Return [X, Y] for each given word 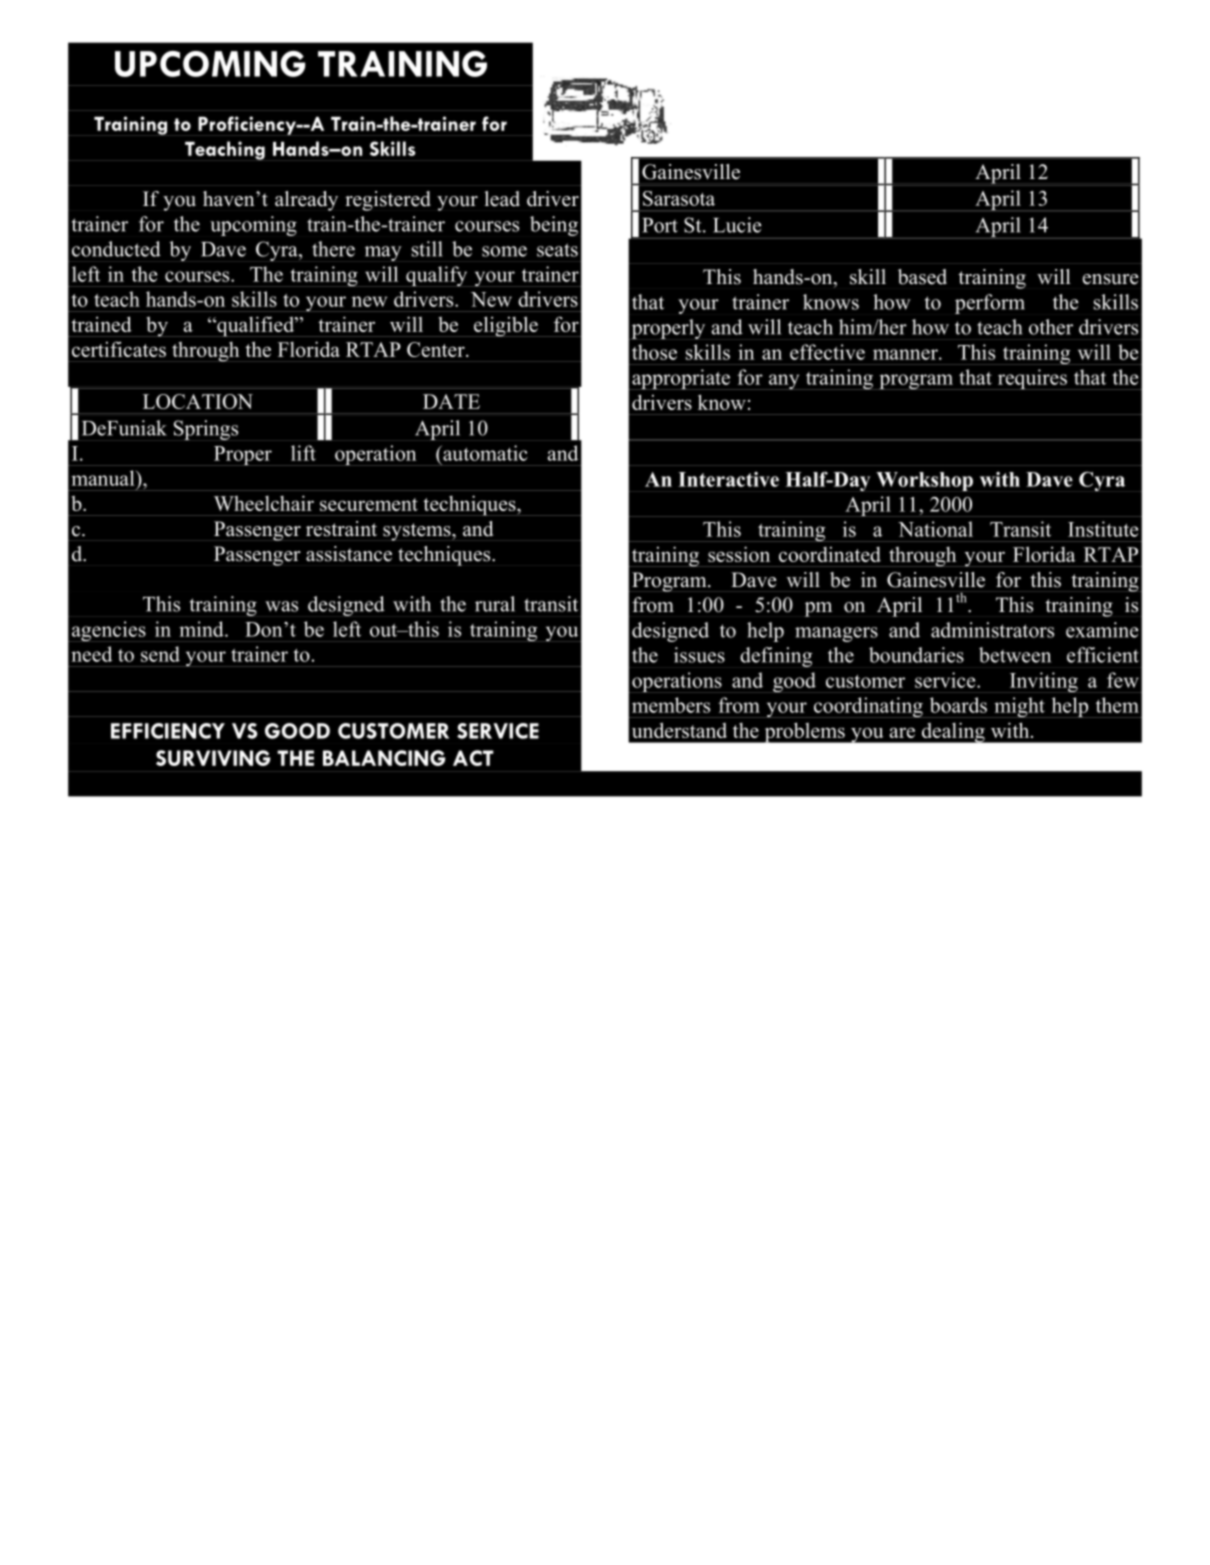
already [306, 201]
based [922, 277]
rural [495, 604]
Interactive [728, 479]
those [654, 352]
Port [660, 225]
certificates [119, 349]
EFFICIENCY [168, 731]
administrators [992, 630]
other [1051, 327]
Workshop [924, 481]
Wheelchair [264, 503]
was [281, 606]
